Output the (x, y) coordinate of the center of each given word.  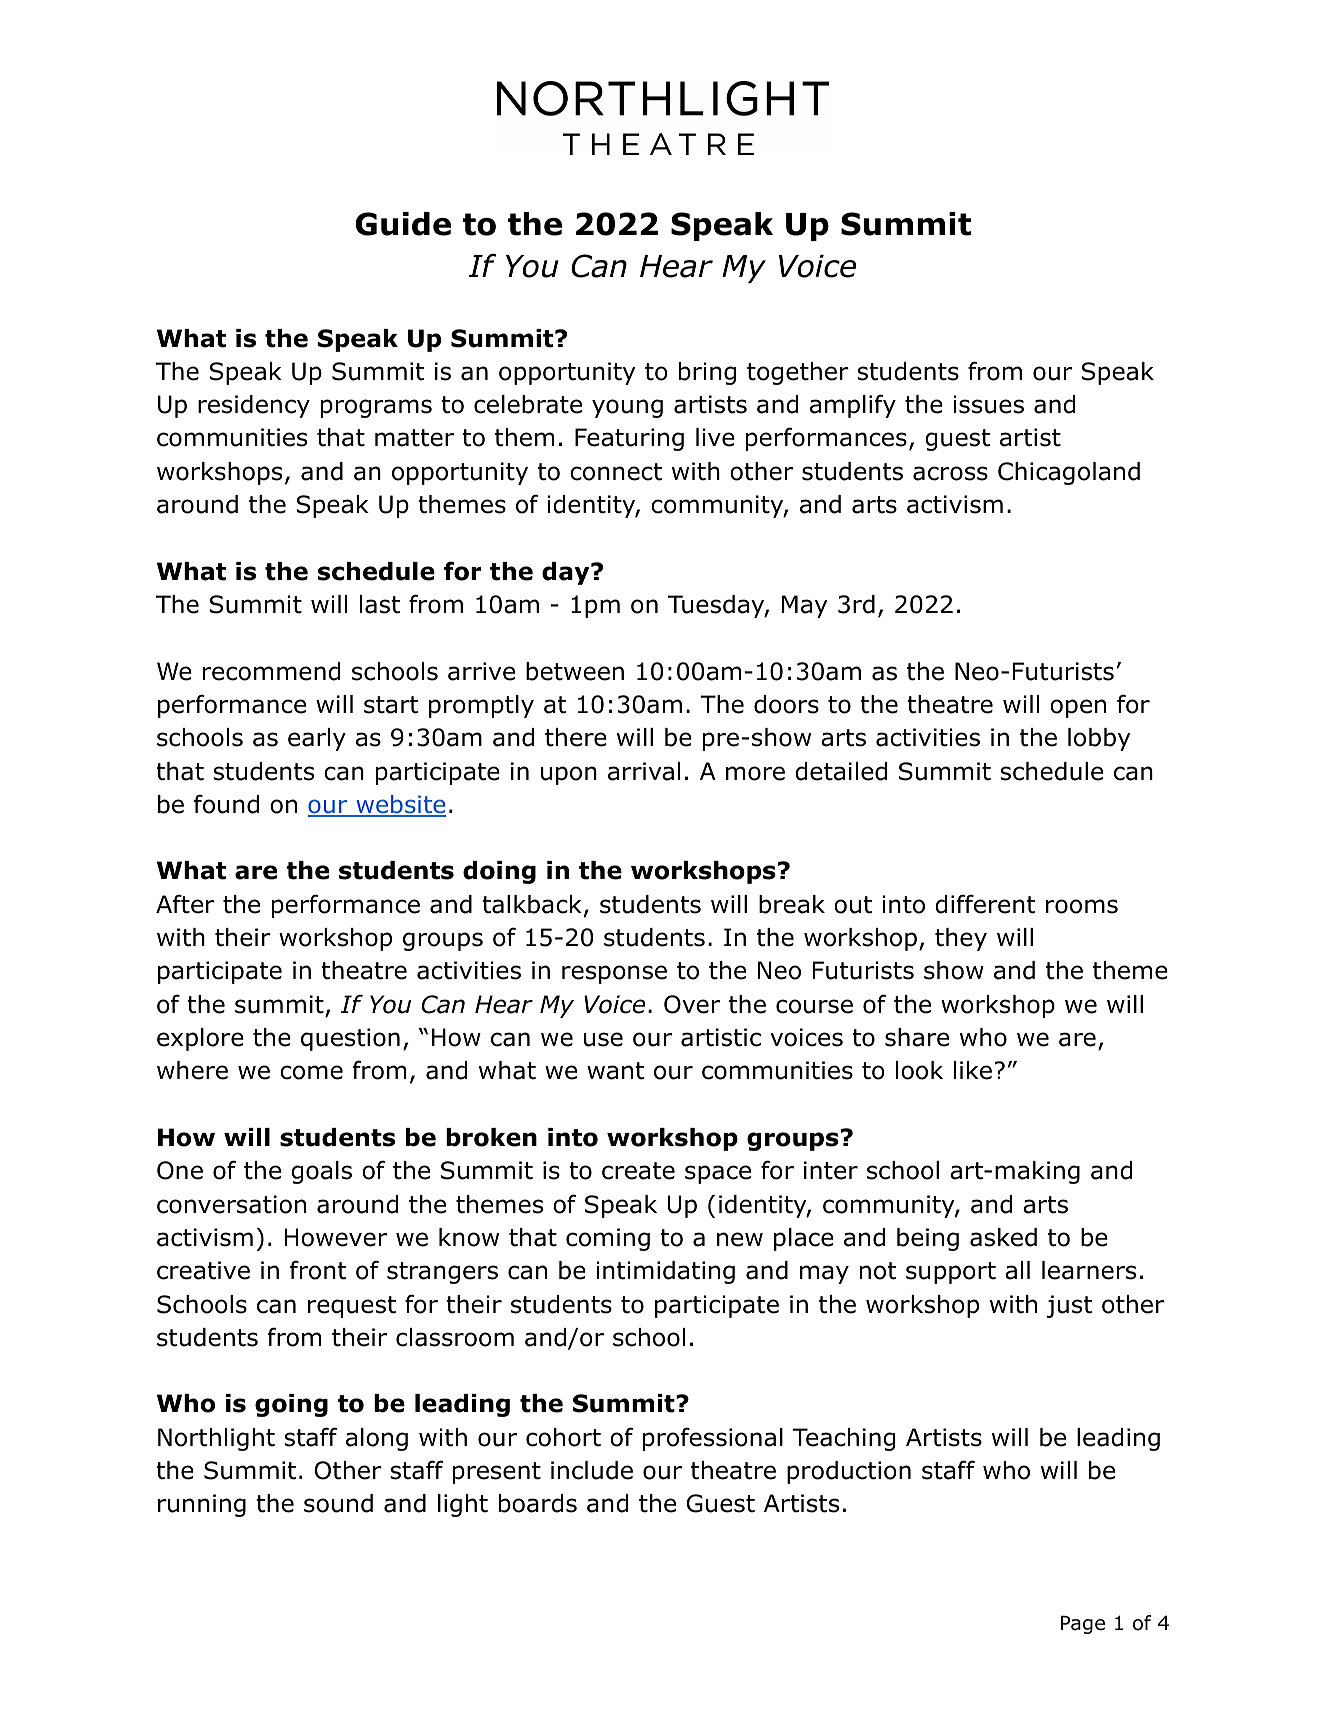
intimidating (665, 1272)
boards (538, 1503)
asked (1003, 1237)
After (185, 904)
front (318, 1270)
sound (338, 1503)
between (575, 671)
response (614, 974)
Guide (403, 224)
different (985, 904)
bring (707, 373)
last (380, 604)
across (950, 473)
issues (988, 404)
